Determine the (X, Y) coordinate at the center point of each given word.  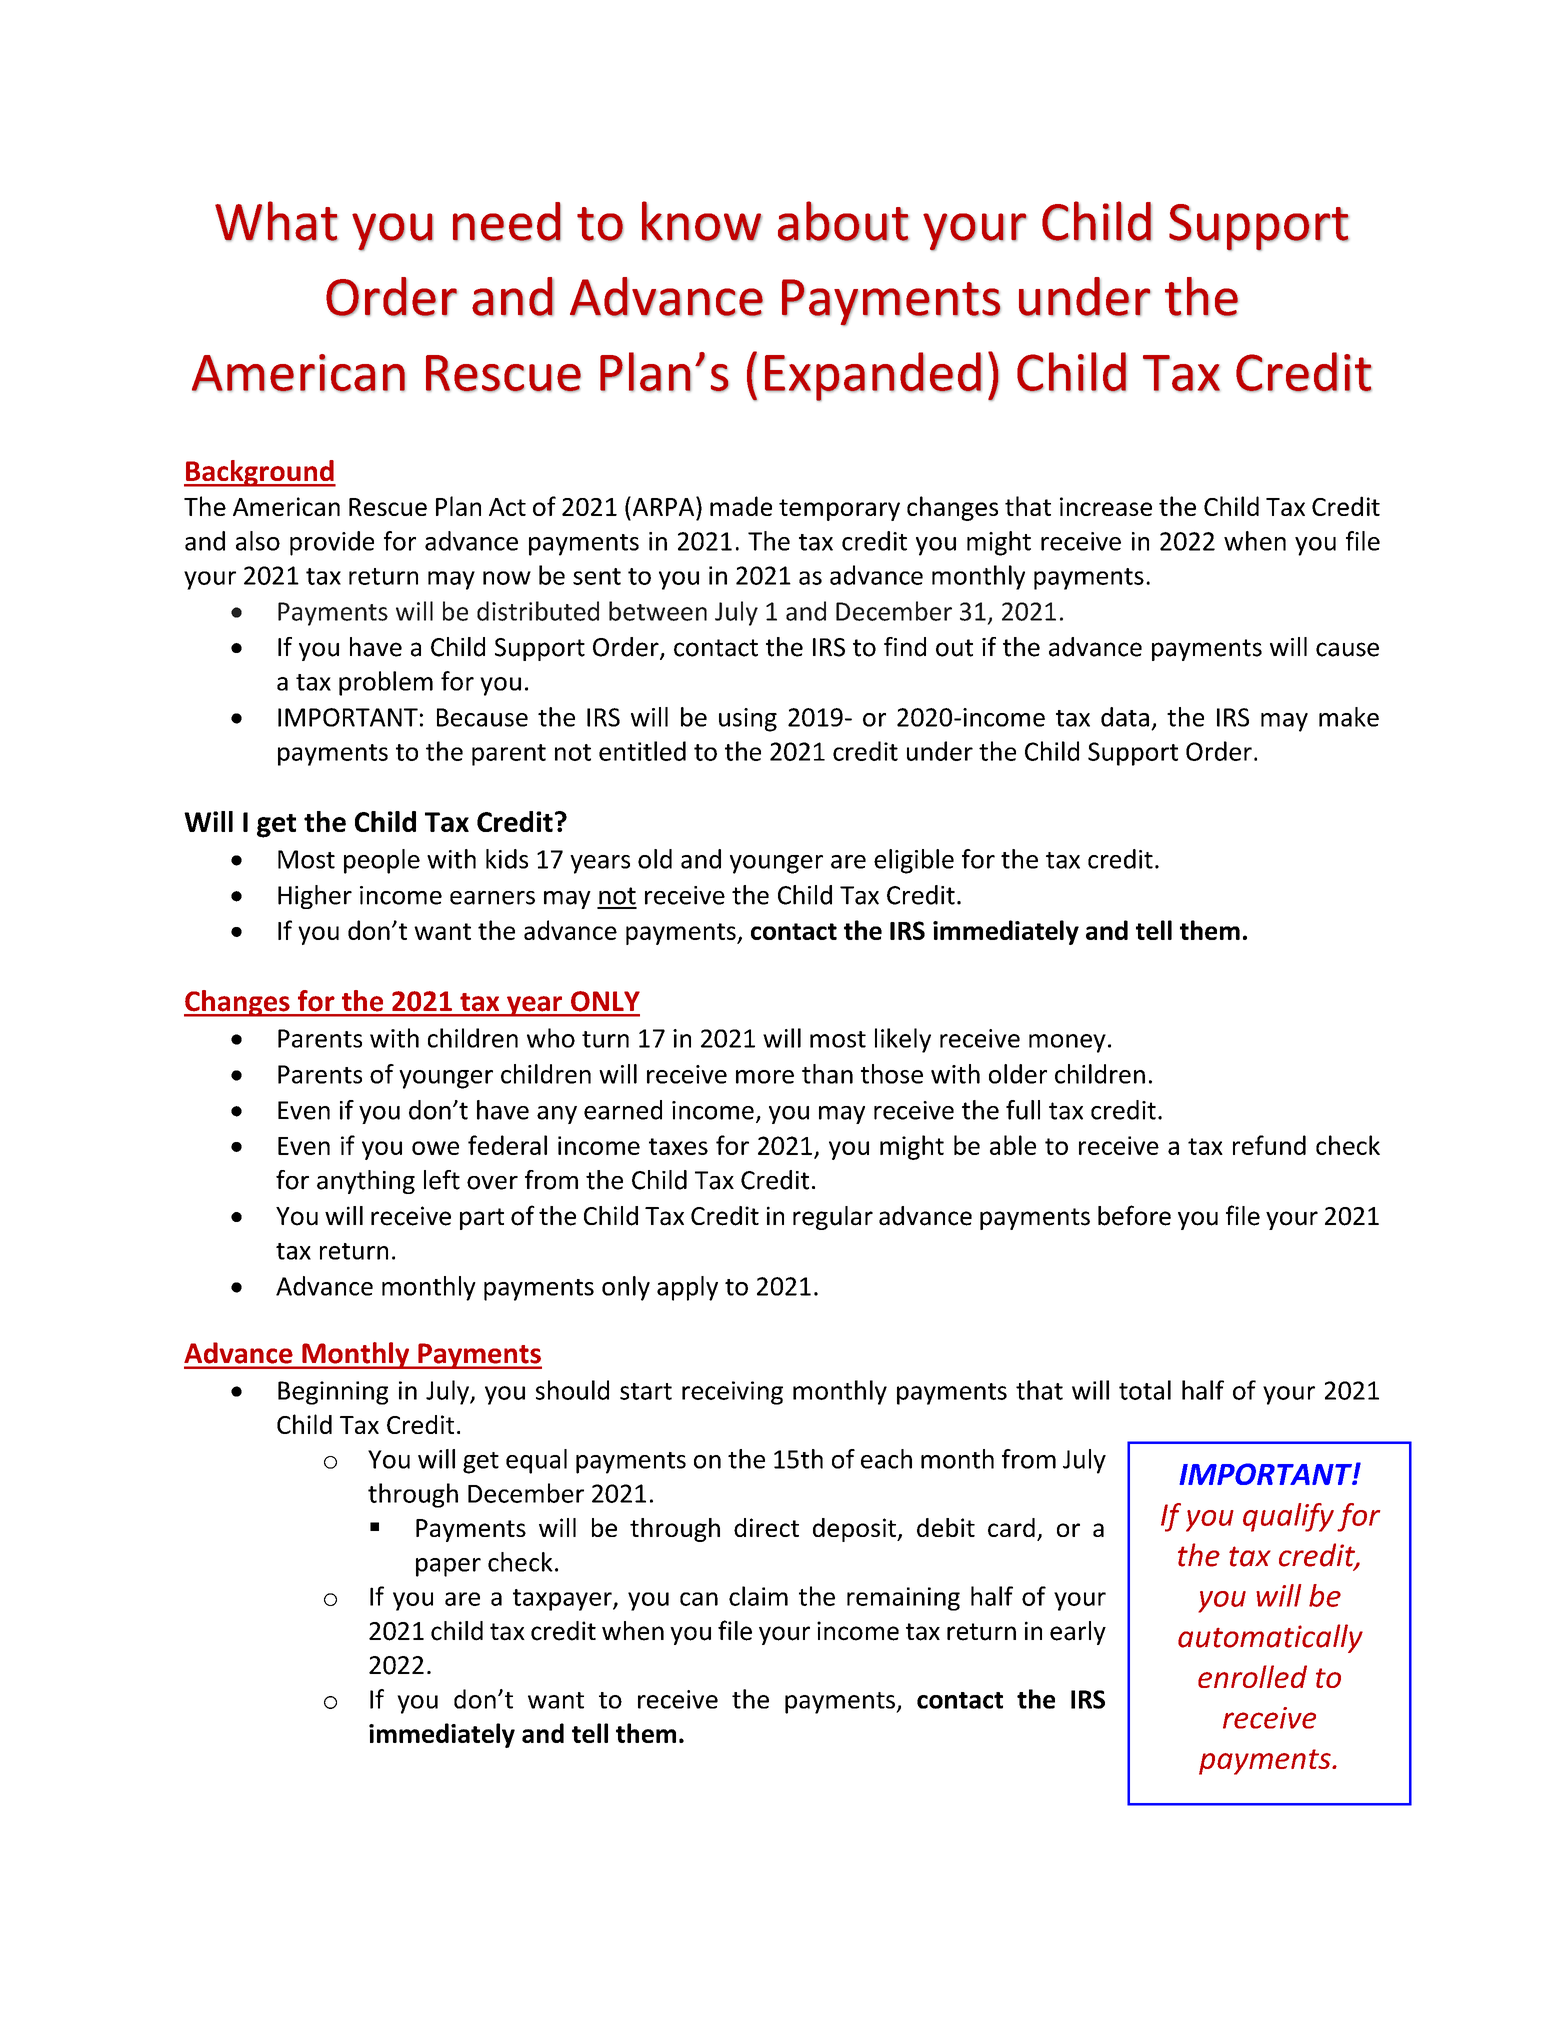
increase (1106, 506)
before (1134, 1215)
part (482, 1219)
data (1125, 717)
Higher (315, 897)
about (843, 221)
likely (903, 1040)
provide (332, 543)
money (1067, 1043)
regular (833, 1218)
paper (448, 1567)
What (276, 221)
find (905, 647)
